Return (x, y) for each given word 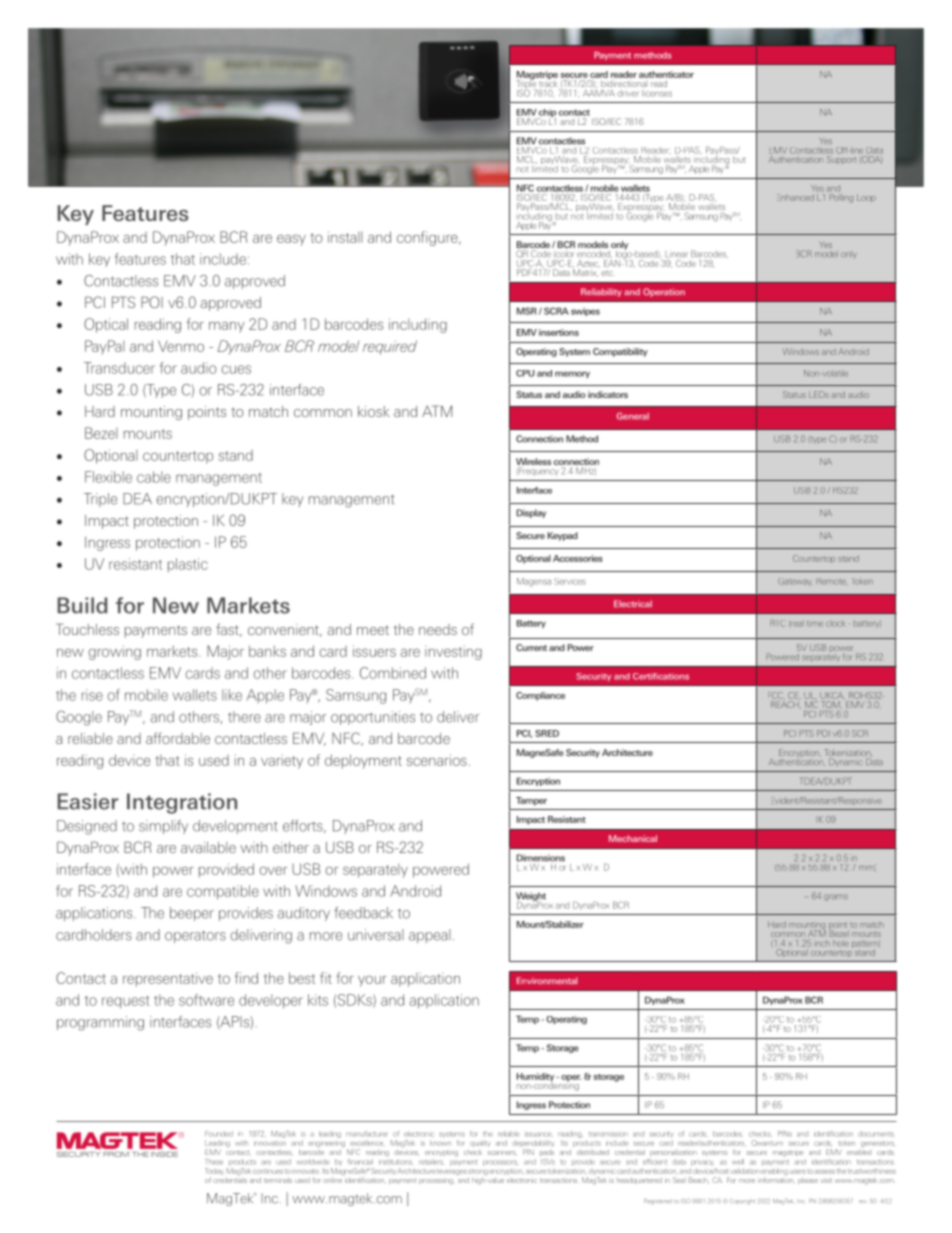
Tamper (531, 801)
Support (841, 160)
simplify (163, 827)
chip (546, 114)
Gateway (795, 582)
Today (214, 1173)
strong (478, 1172)
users (798, 1172)
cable (154, 477)
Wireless (533, 463)
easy (291, 240)
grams (836, 897)
